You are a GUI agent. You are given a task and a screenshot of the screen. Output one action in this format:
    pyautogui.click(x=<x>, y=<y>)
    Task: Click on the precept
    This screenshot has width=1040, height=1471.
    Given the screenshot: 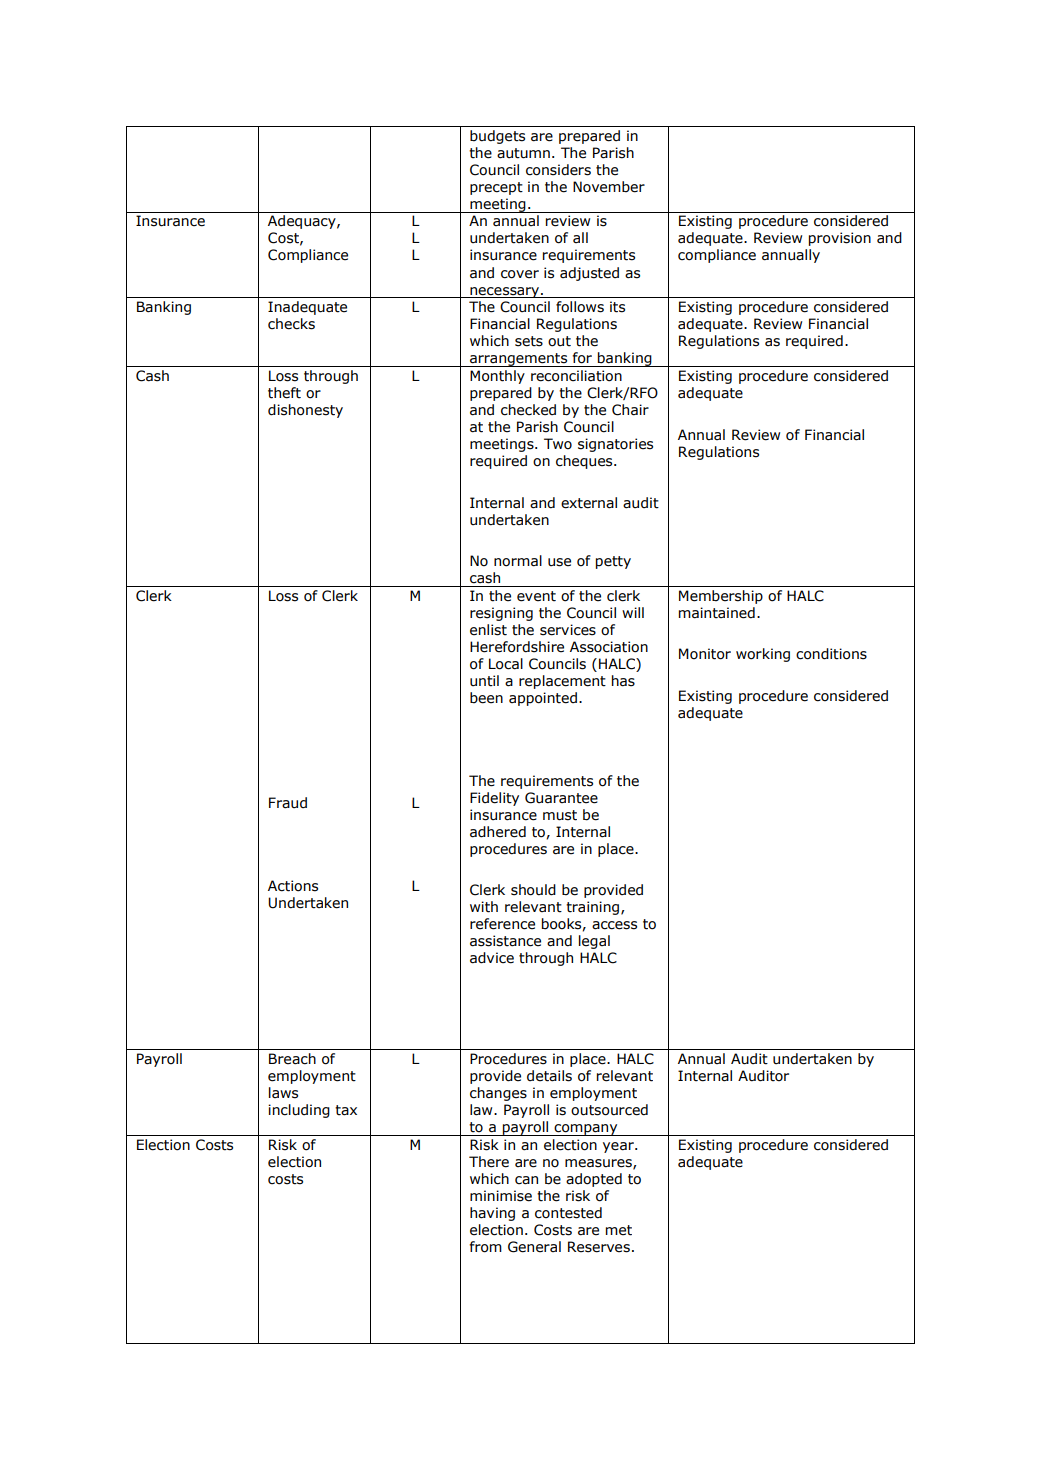 What is the action you would take?
    pyautogui.click(x=496, y=188)
